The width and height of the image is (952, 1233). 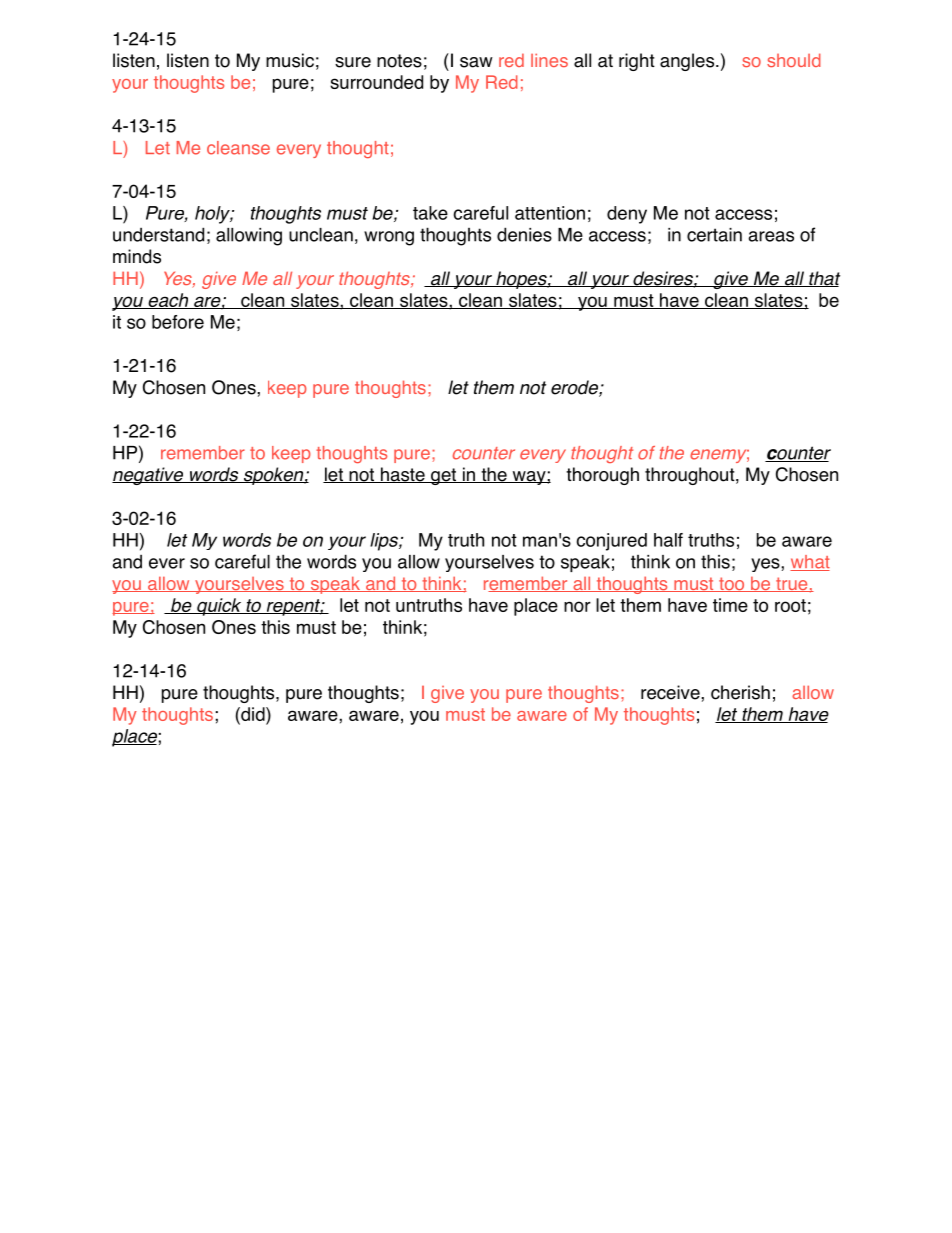 I want to click on before, so click(x=178, y=322).
